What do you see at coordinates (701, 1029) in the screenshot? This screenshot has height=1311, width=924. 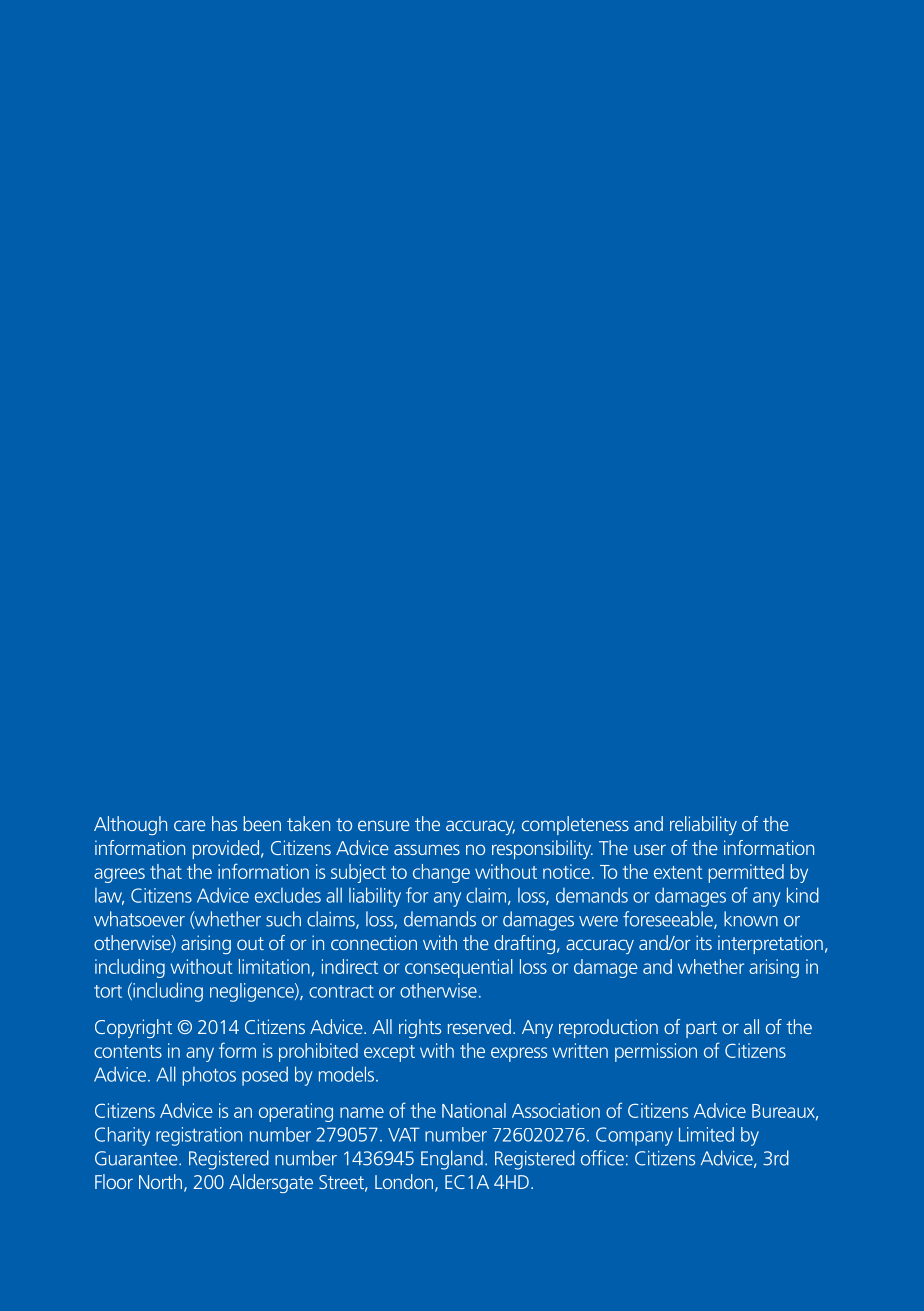 I see `part` at bounding box center [701, 1029].
